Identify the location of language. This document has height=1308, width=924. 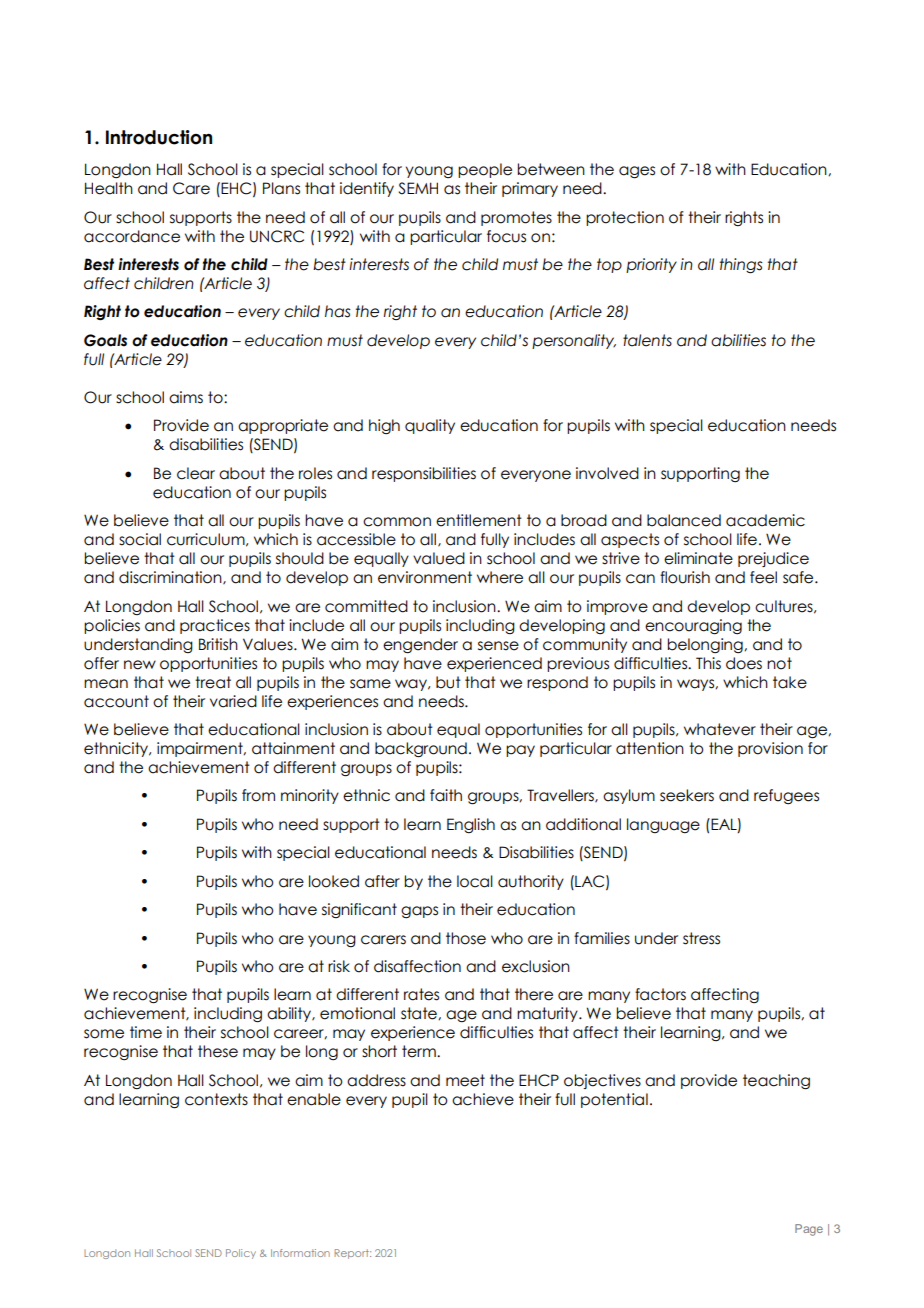
(663, 825).
